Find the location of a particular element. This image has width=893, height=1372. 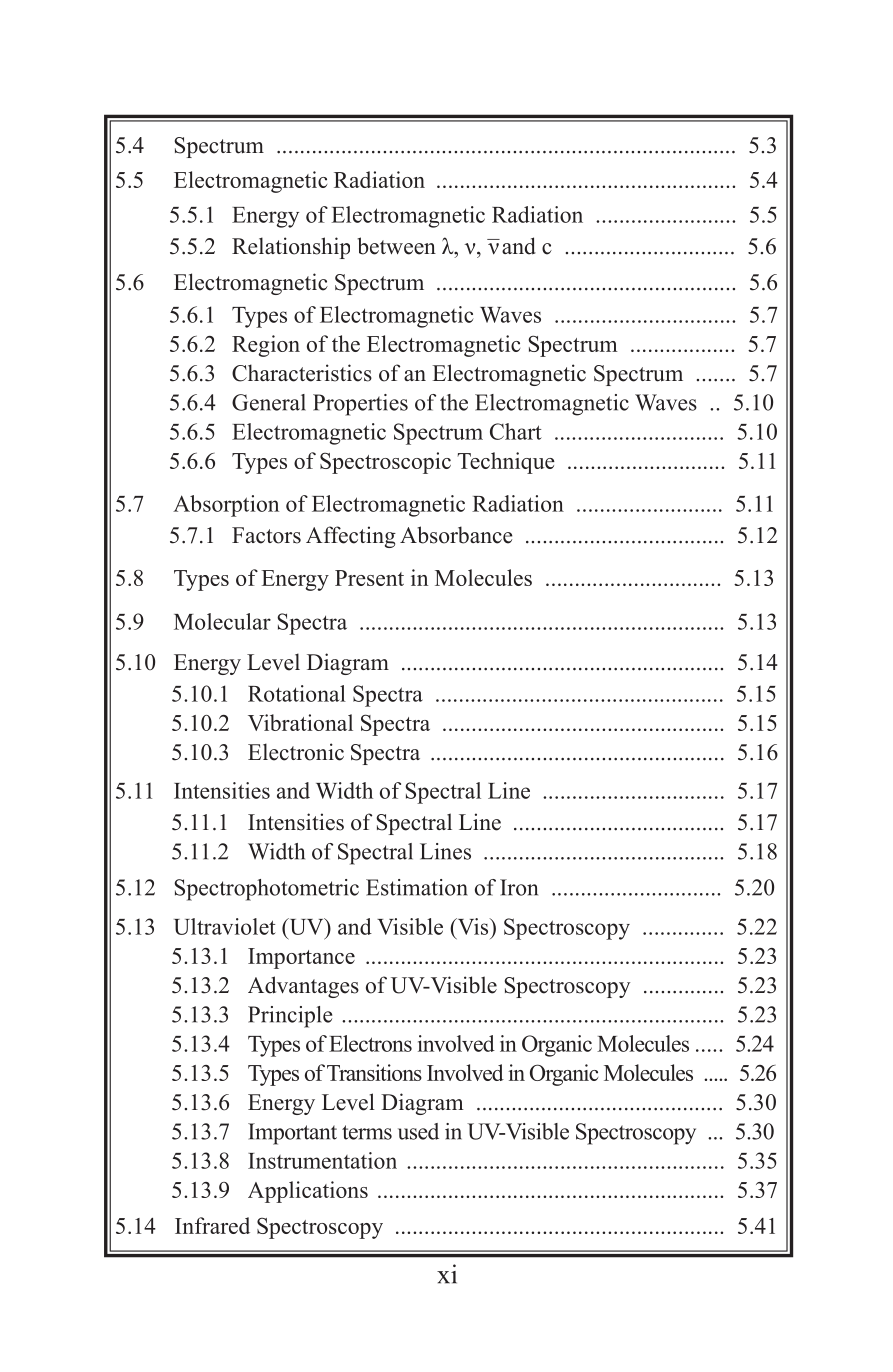

Region is located at coordinates (266, 346).
